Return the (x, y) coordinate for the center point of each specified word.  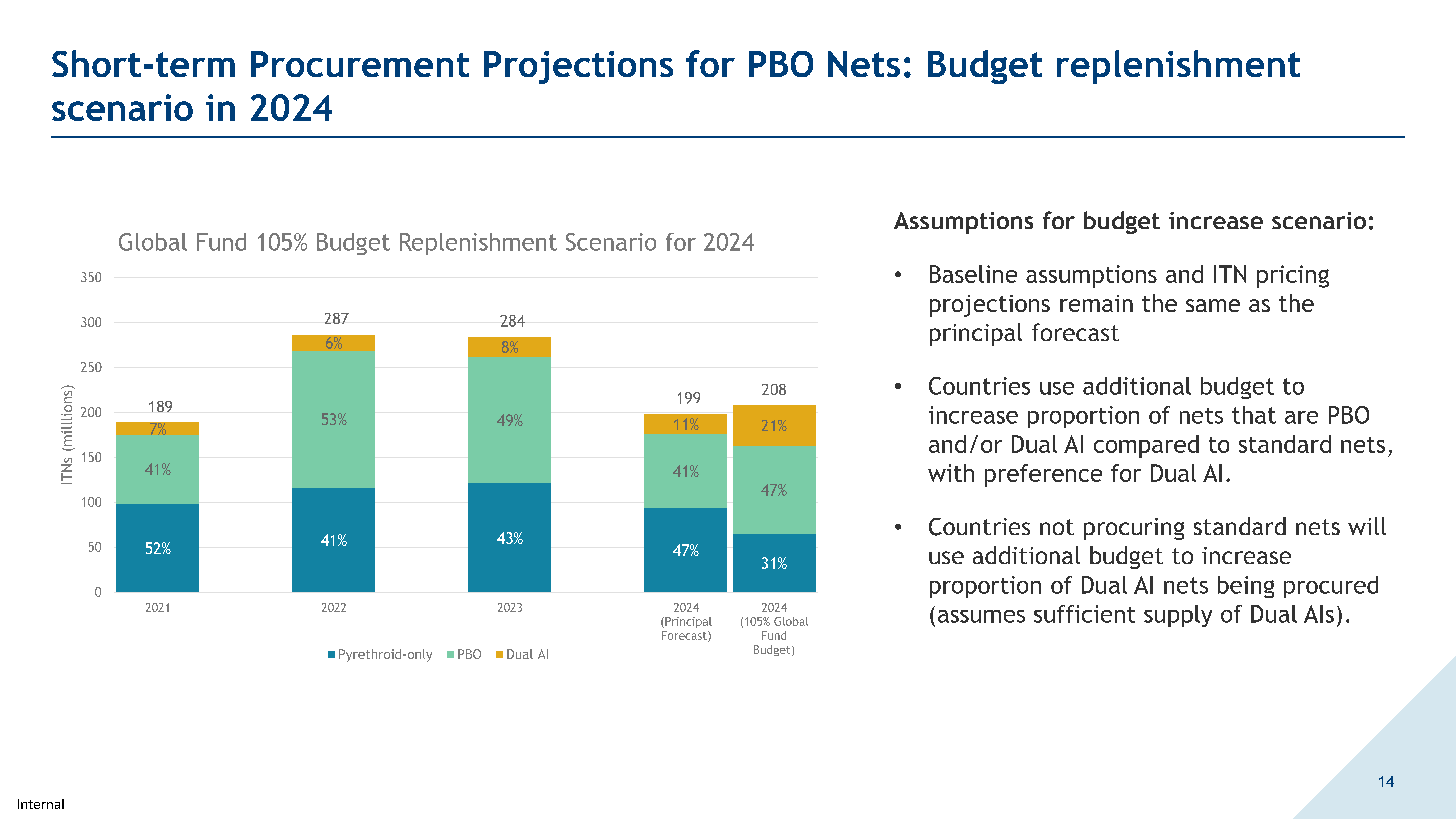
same (1213, 305)
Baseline (973, 274)
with (951, 473)
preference (1043, 475)
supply (1178, 616)
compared (1146, 446)
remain (1096, 303)
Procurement (360, 64)
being (1246, 587)
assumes (981, 616)
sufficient (1084, 614)
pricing (1293, 276)
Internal (41, 804)
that (1254, 415)
